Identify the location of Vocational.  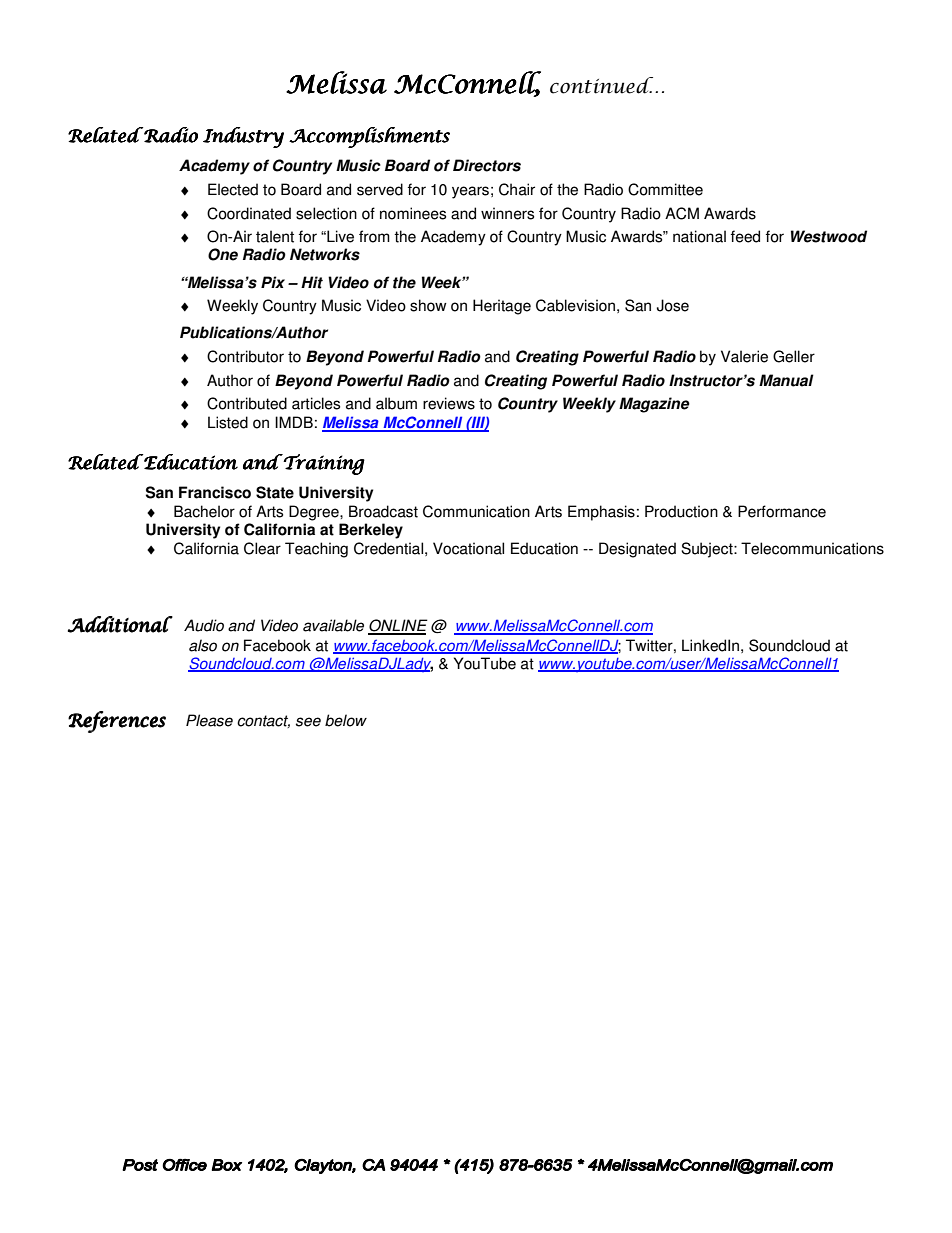
(468, 548).
